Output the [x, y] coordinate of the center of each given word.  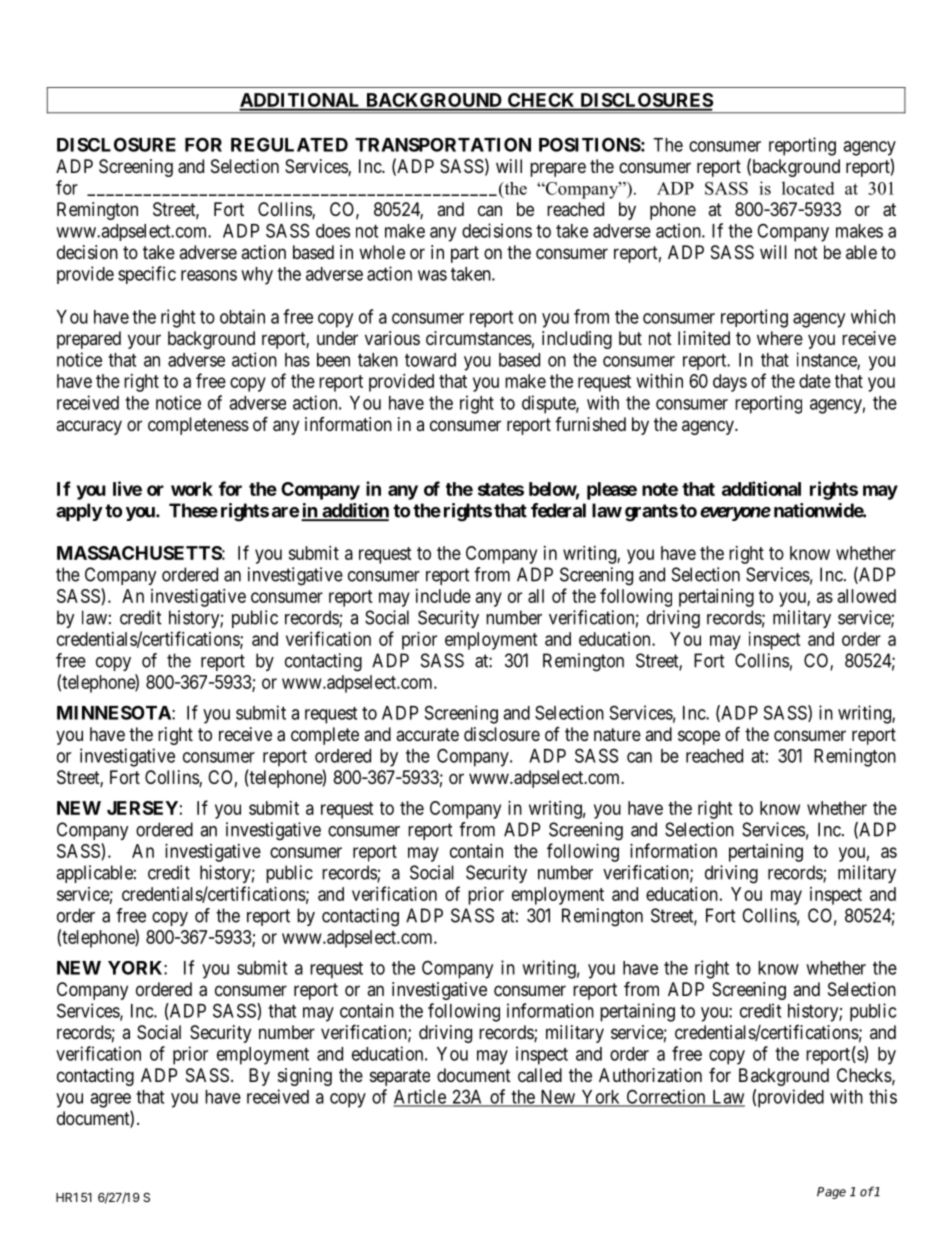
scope [699, 737]
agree [110, 1100]
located [808, 188]
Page [831, 1193]
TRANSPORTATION [443, 144]
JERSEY [142, 808]
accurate [427, 735]
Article [420, 1097]
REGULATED [289, 144]
